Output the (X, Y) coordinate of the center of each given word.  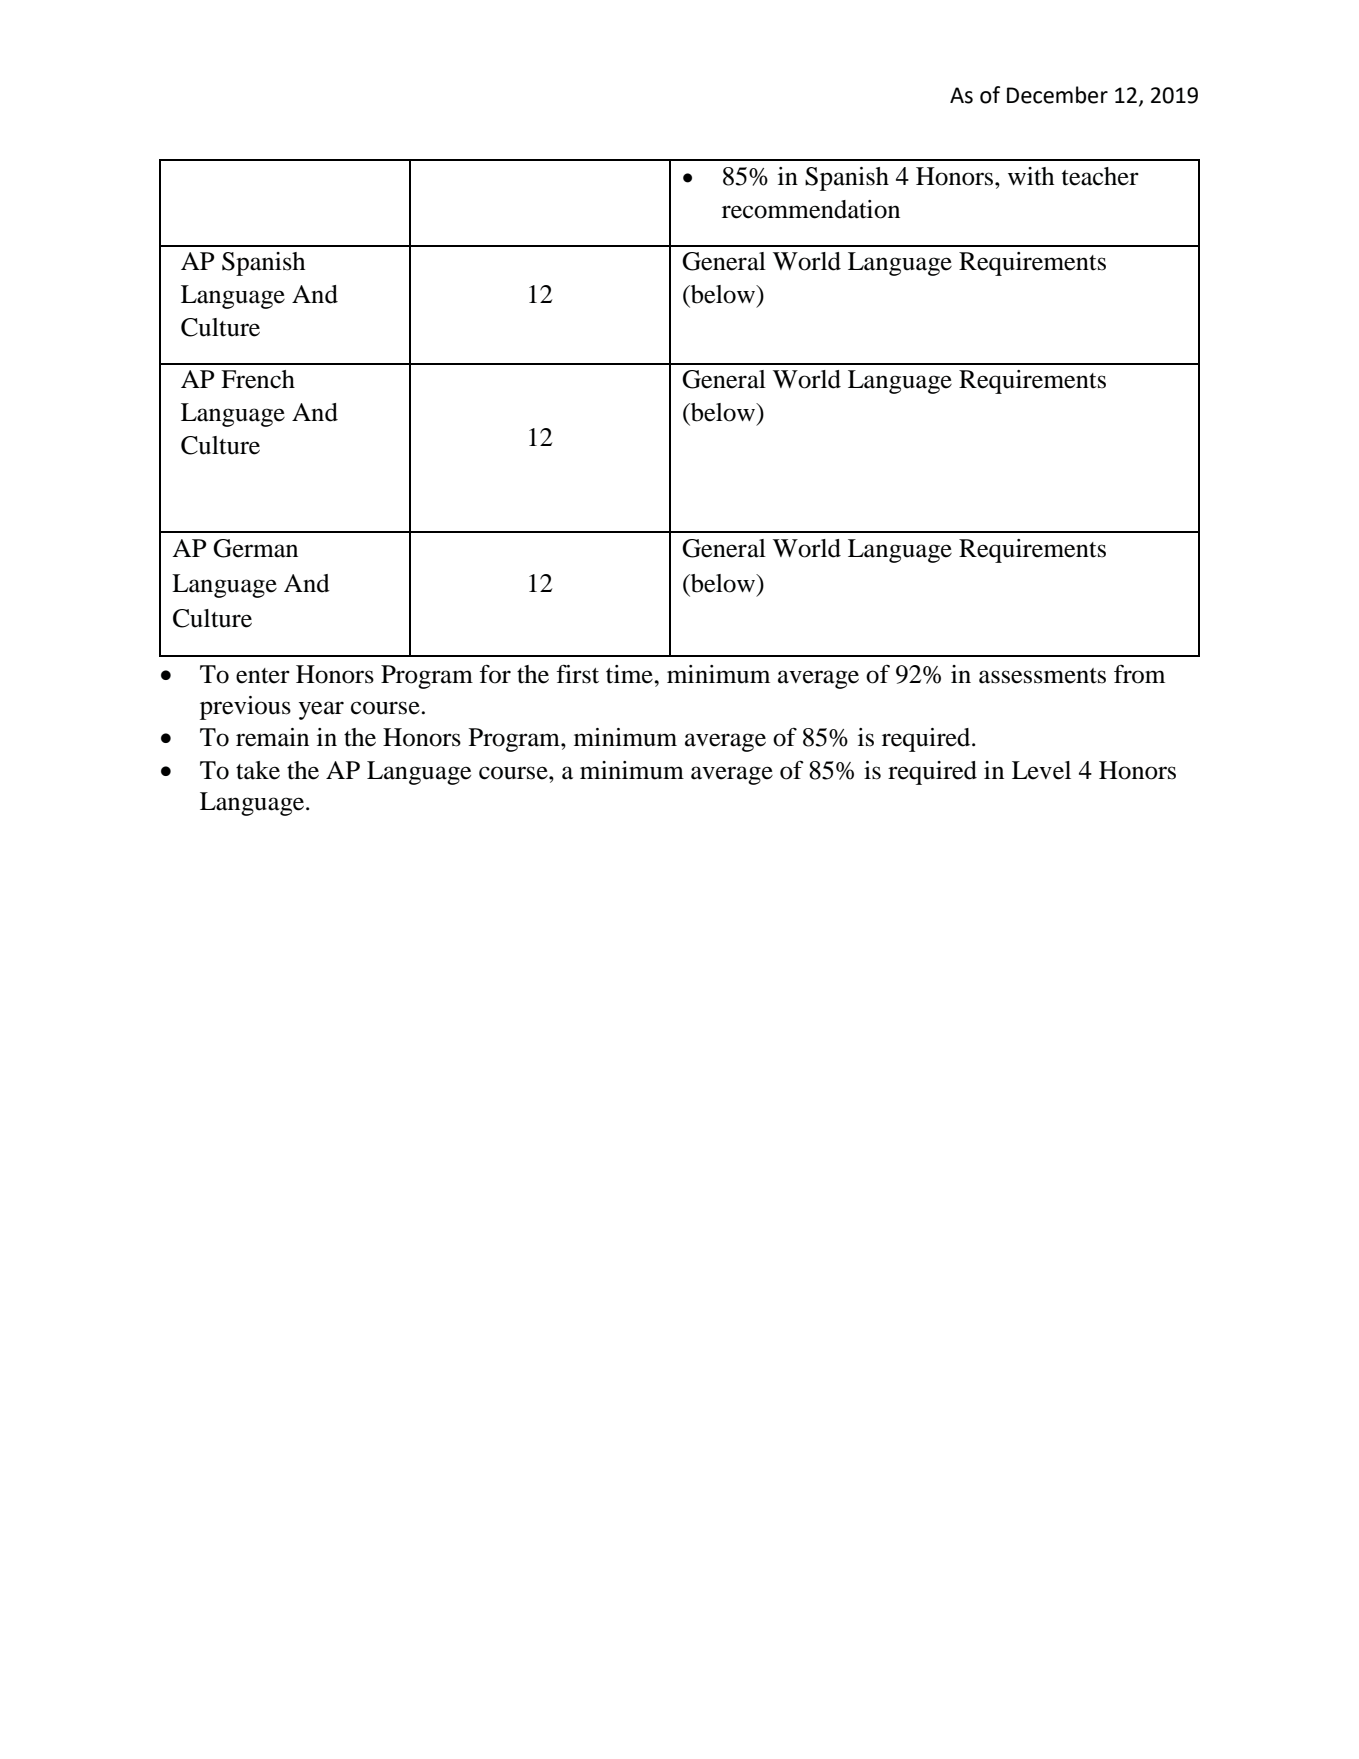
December (1057, 95)
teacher (1100, 176)
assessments (1042, 676)
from (1139, 674)
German (255, 548)
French (258, 379)
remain (272, 737)
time (630, 674)
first (577, 674)
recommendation (811, 209)
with (1031, 176)
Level (1041, 770)
